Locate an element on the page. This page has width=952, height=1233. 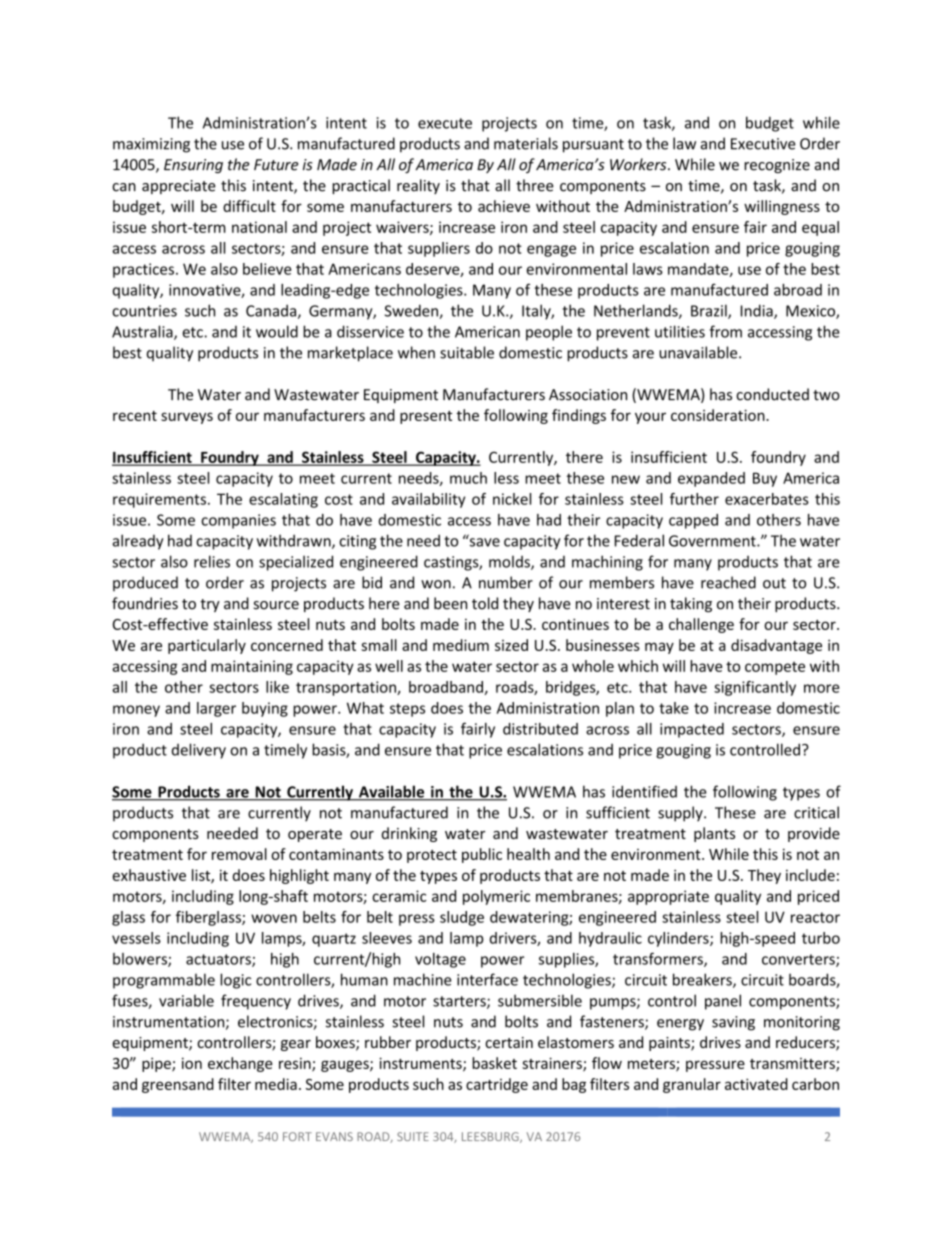
materials is located at coordinates (526, 143).
